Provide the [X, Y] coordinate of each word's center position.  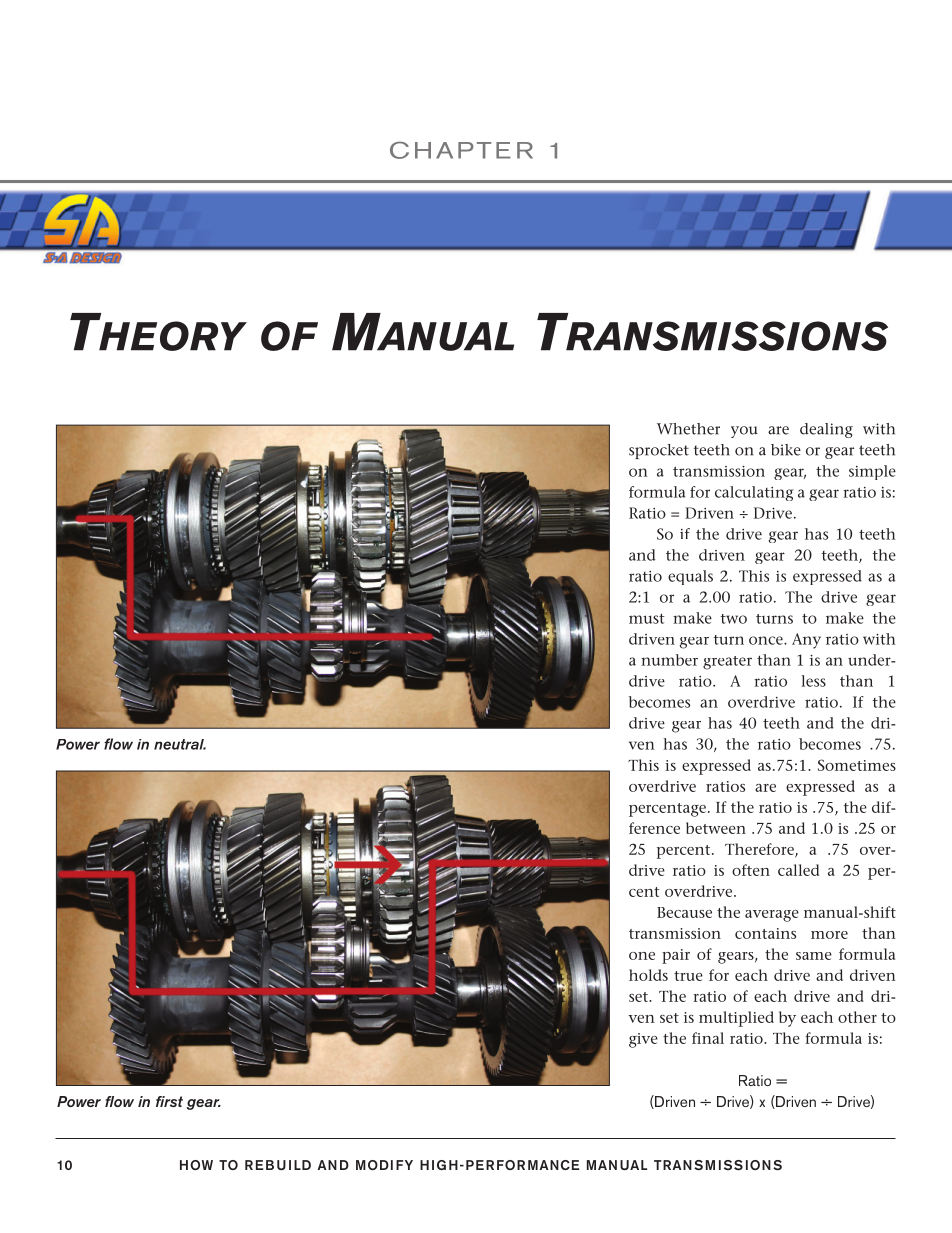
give [643, 1040]
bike [786, 450]
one [642, 956]
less [813, 681]
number [669, 660]
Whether [688, 429]
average [772, 916]
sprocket [659, 451]
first [169, 1101]
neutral [180, 744]
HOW [196, 1165]
